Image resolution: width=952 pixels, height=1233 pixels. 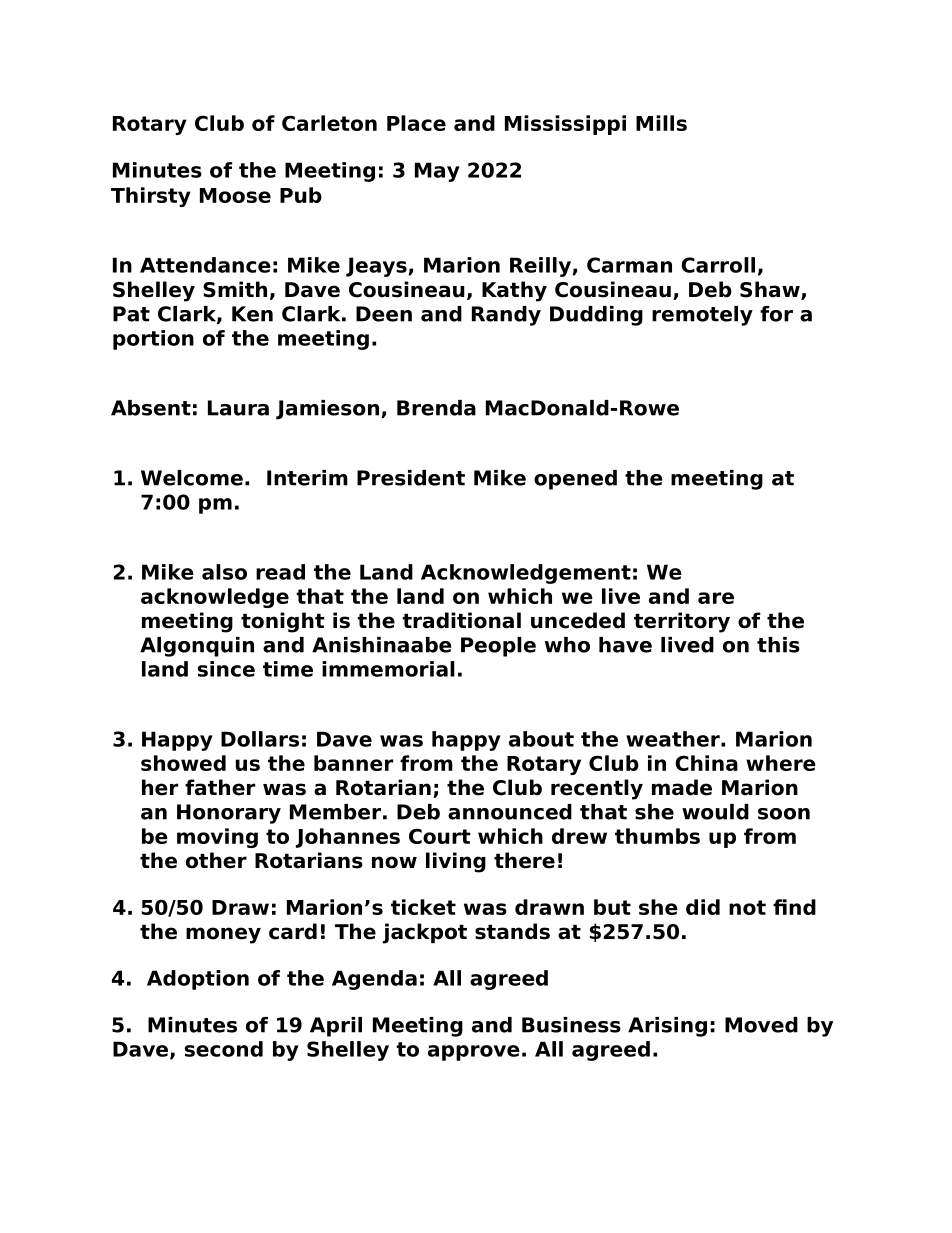 What do you see at coordinates (224, 1049) in the document?
I see `second` at bounding box center [224, 1049].
